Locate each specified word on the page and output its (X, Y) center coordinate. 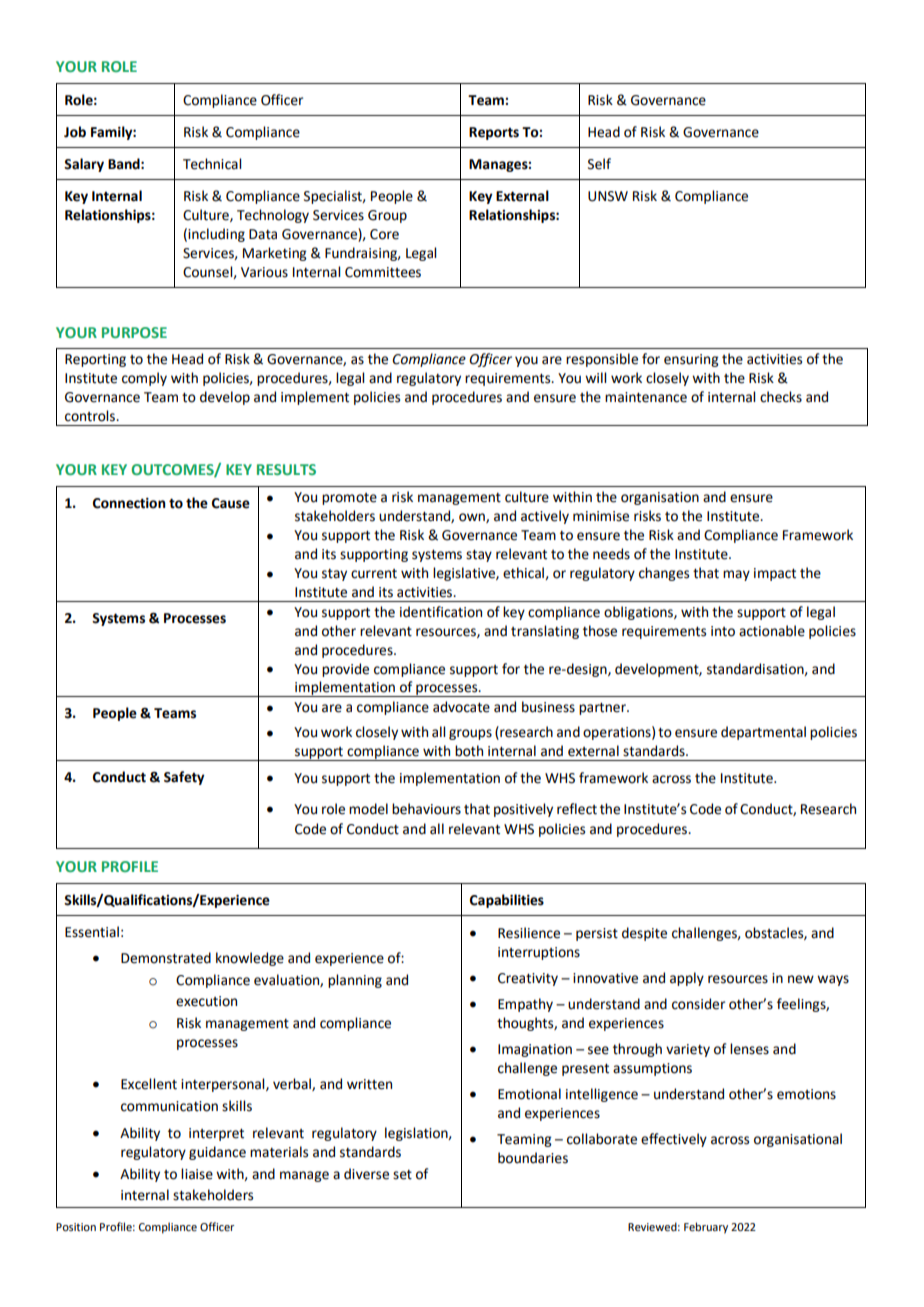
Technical (212, 164)
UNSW (608, 196)
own (473, 518)
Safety (184, 778)
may (736, 575)
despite (644, 934)
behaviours (426, 809)
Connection (129, 503)
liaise (197, 1174)
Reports (494, 133)
